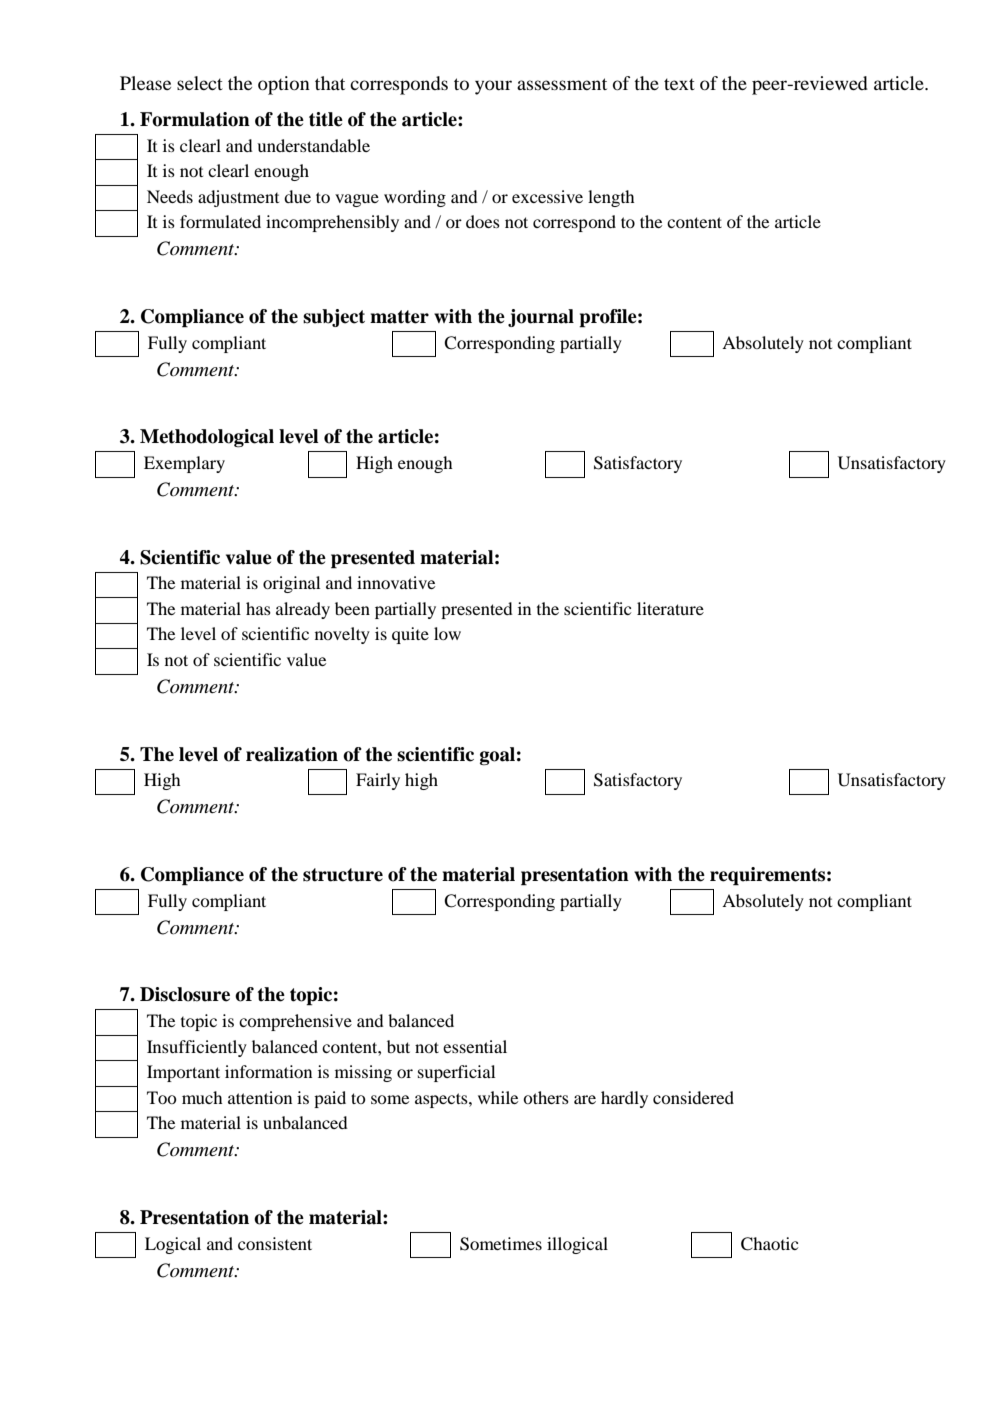  Describe the element at coordinates (275, 1243) in the document. I see `consistent` at that location.
